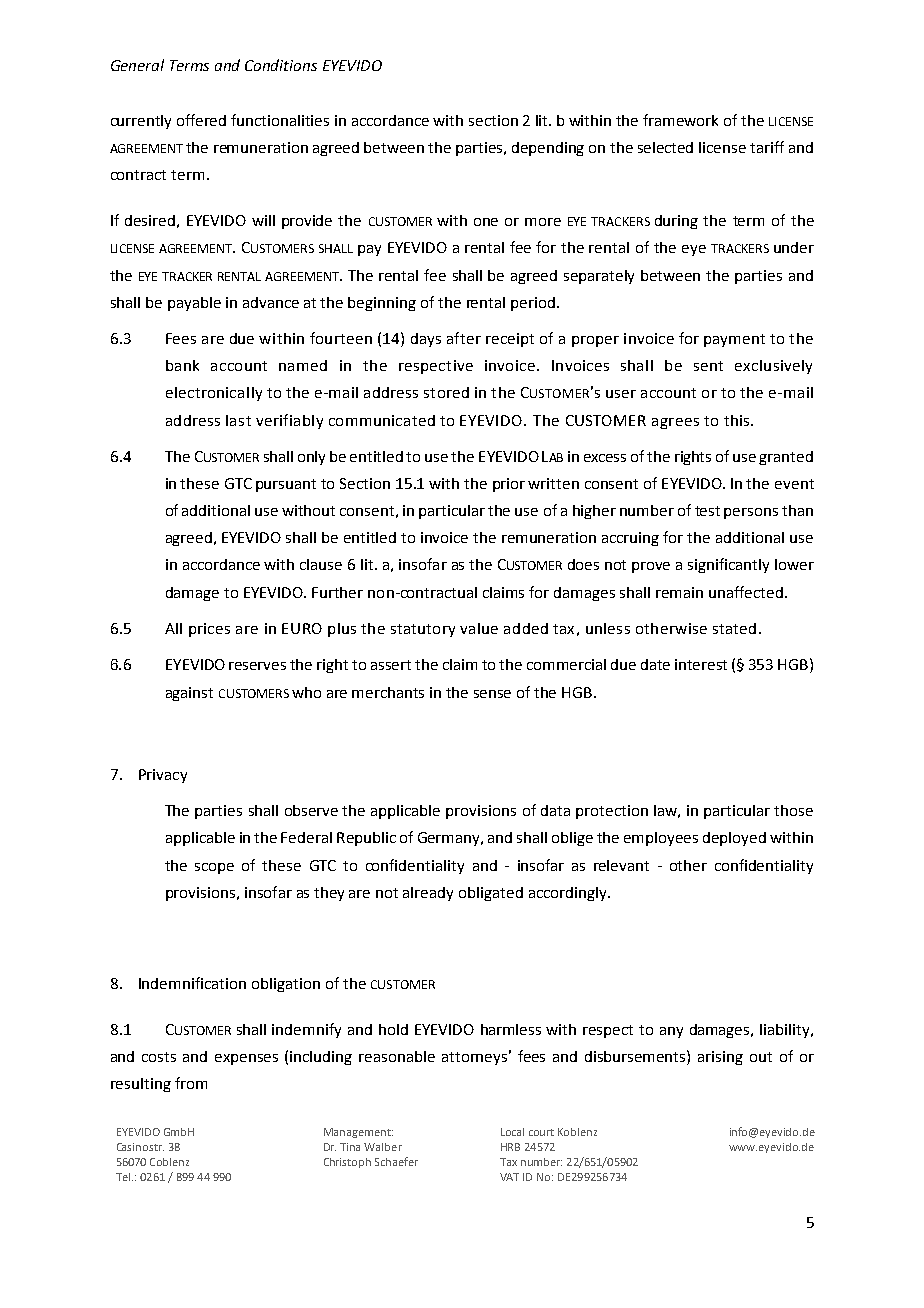  What do you see at coordinates (734, 340) in the screenshot?
I see `payment` at bounding box center [734, 340].
